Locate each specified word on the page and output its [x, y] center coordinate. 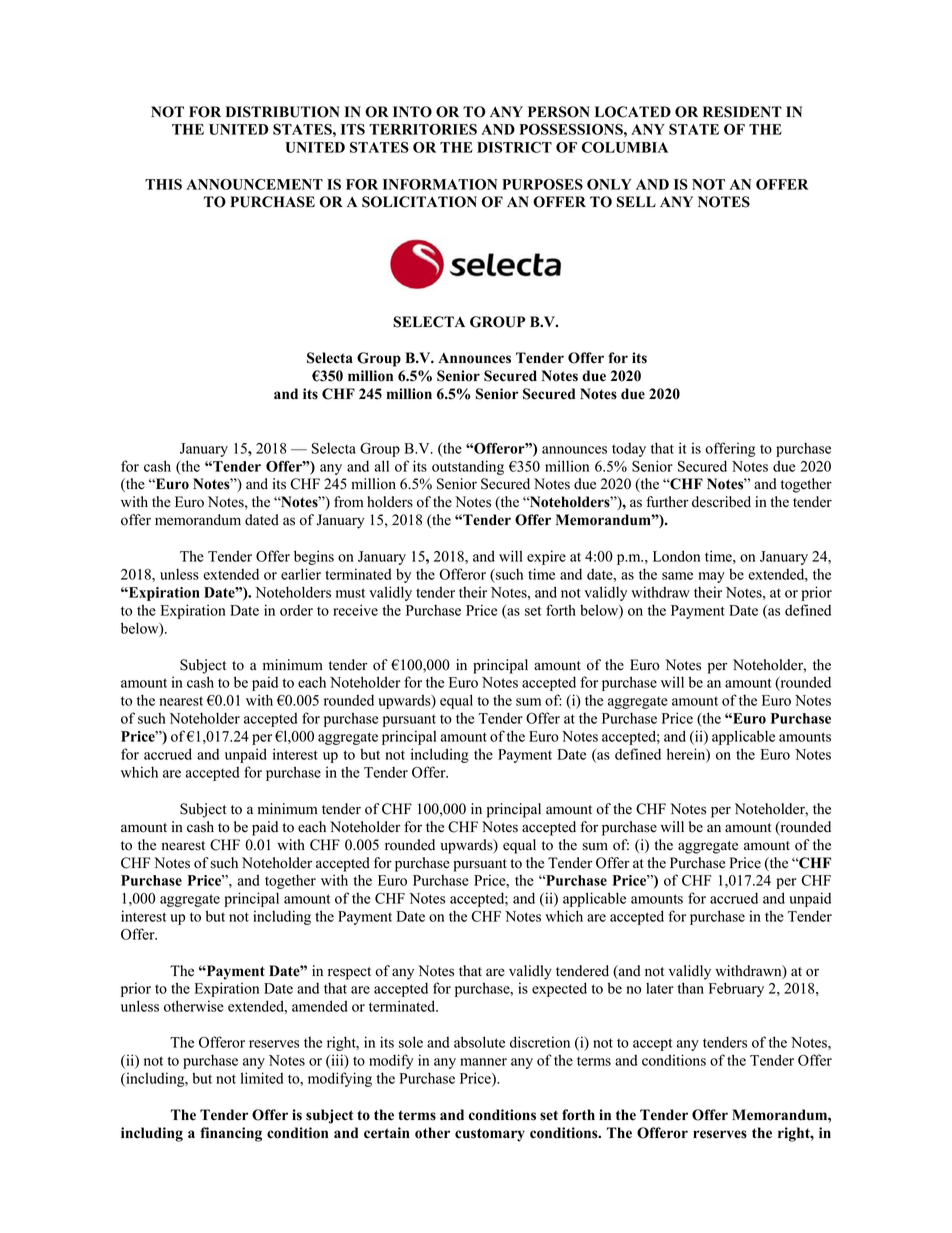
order [296, 610]
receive [355, 610]
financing [231, 1134]
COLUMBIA [625, 147]
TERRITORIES [423, 129]
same [677, 576]
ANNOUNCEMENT [254, 184]
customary [490, 1135]
